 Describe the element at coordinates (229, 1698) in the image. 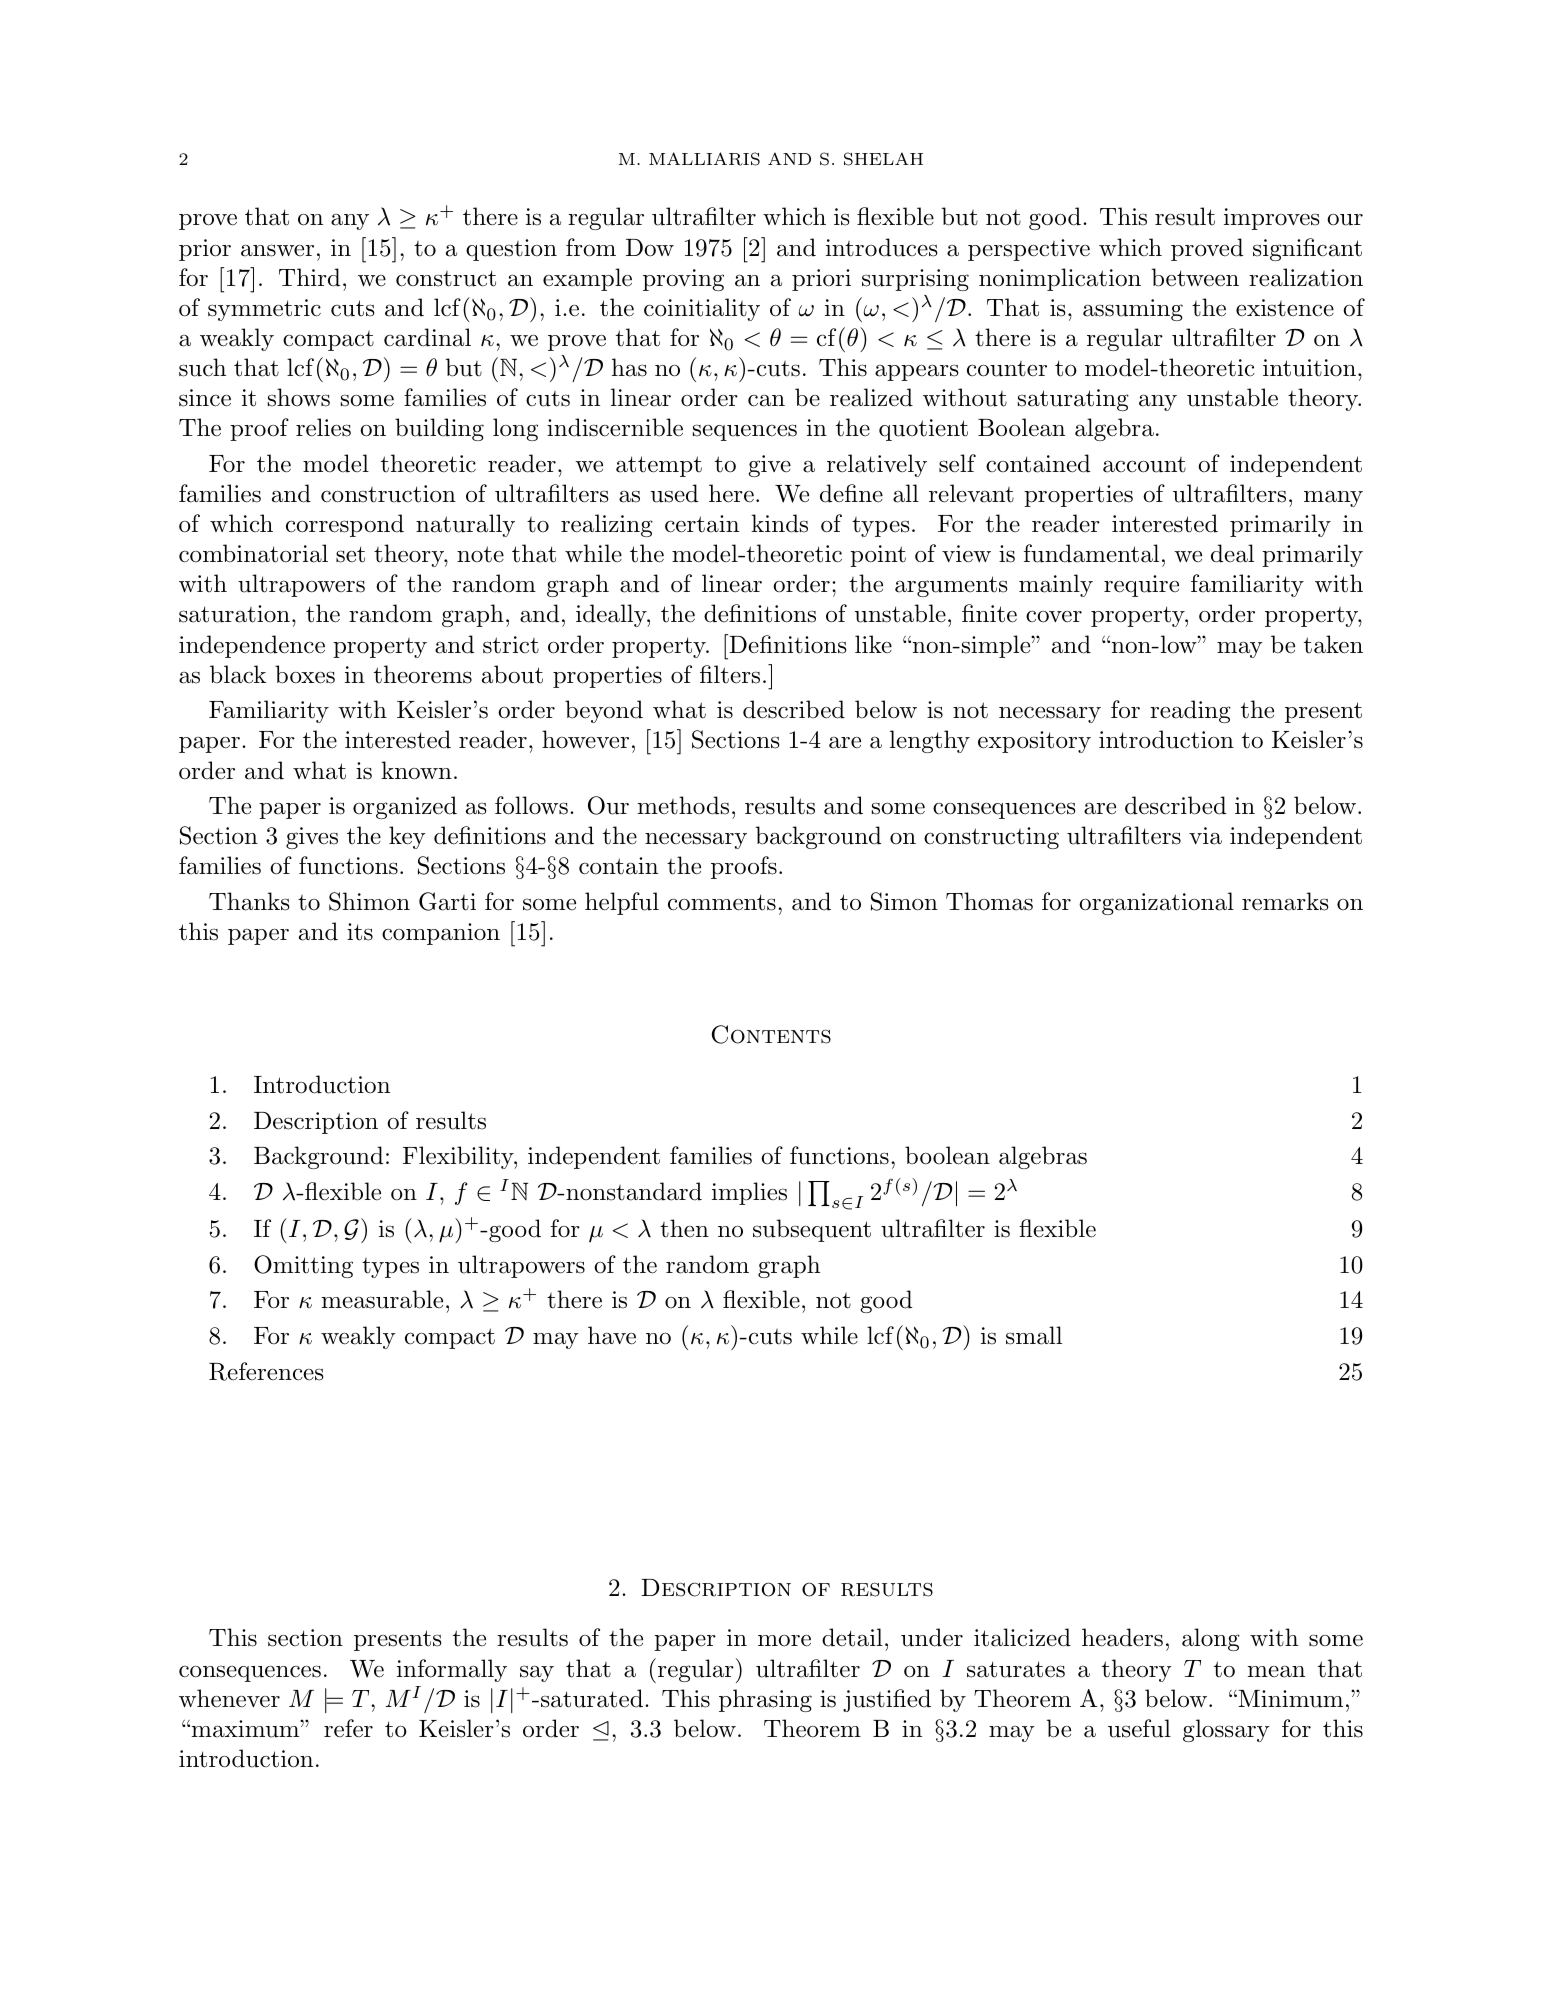

I see `whenever` at that location.
